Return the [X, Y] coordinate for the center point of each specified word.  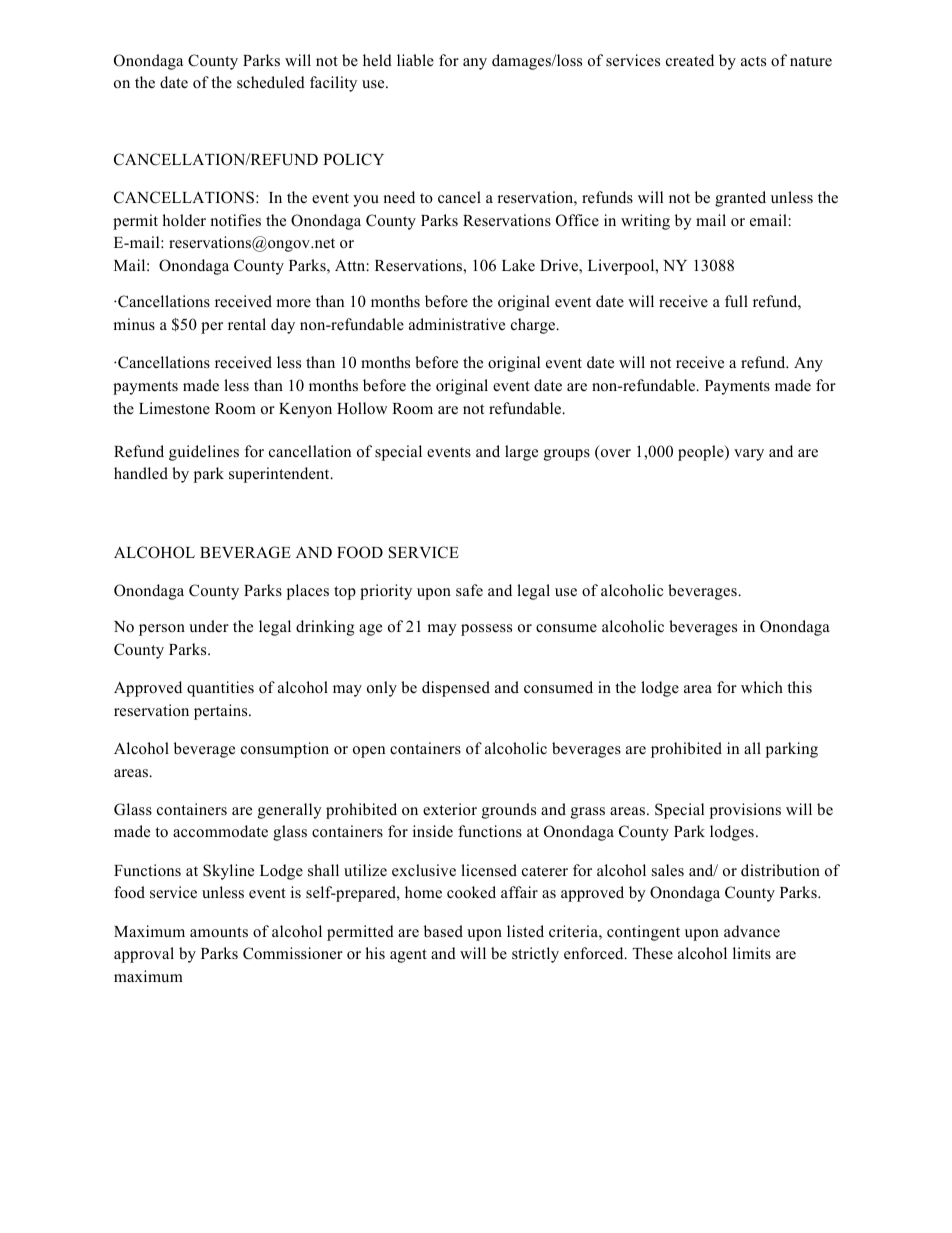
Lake [518, 265]
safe [469, 590]
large [521, 453]
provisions [745, 811]
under [209, 626]
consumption [285, 750]
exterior [450, 809]
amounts [219, 932]
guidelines [204, 453]
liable [415, 60]
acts [753, 61]
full [736, 301]
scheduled [271, 82]
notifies [235, 220]
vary [749, 455]
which [762, 687]
